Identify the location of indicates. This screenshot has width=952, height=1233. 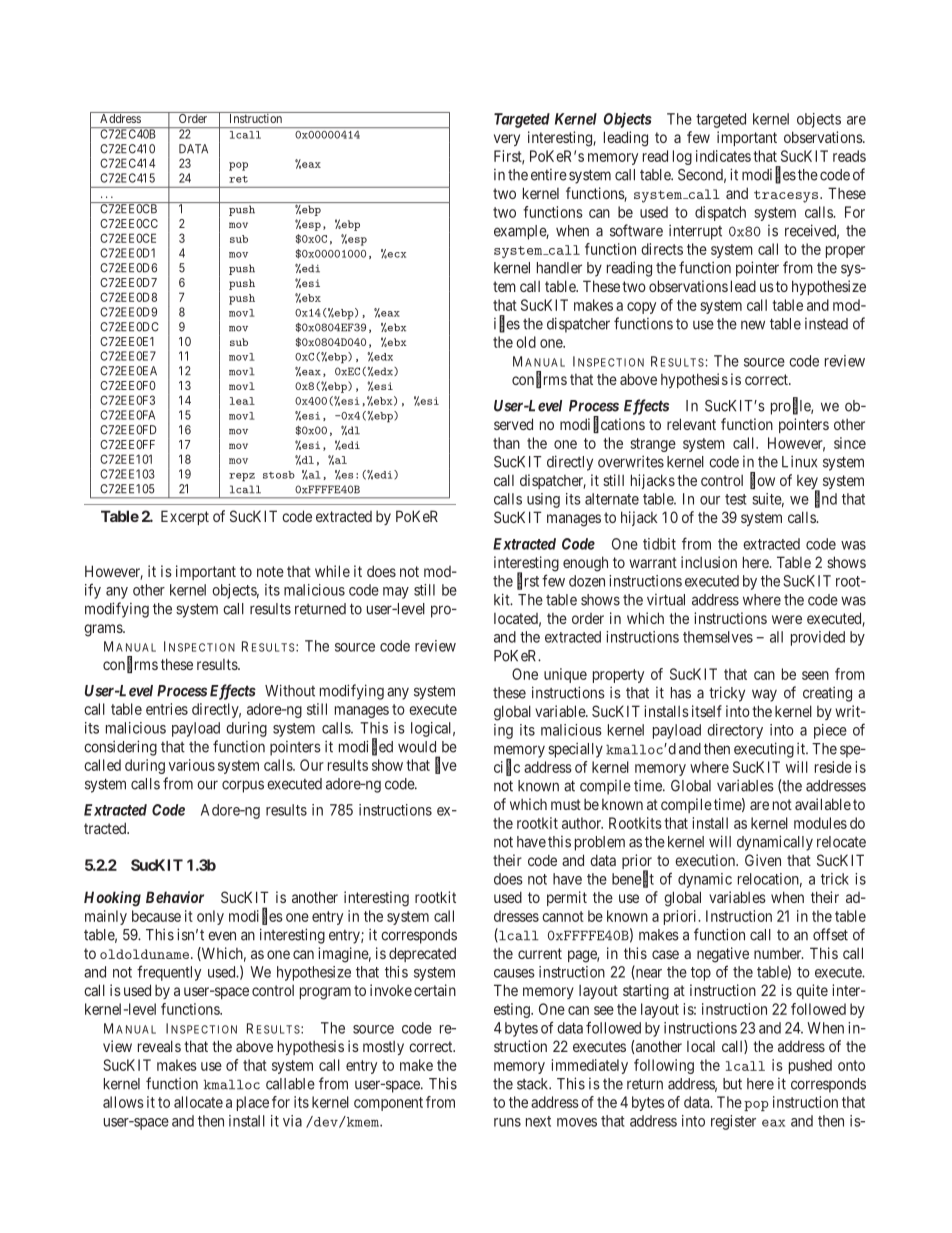
(723, 156).
